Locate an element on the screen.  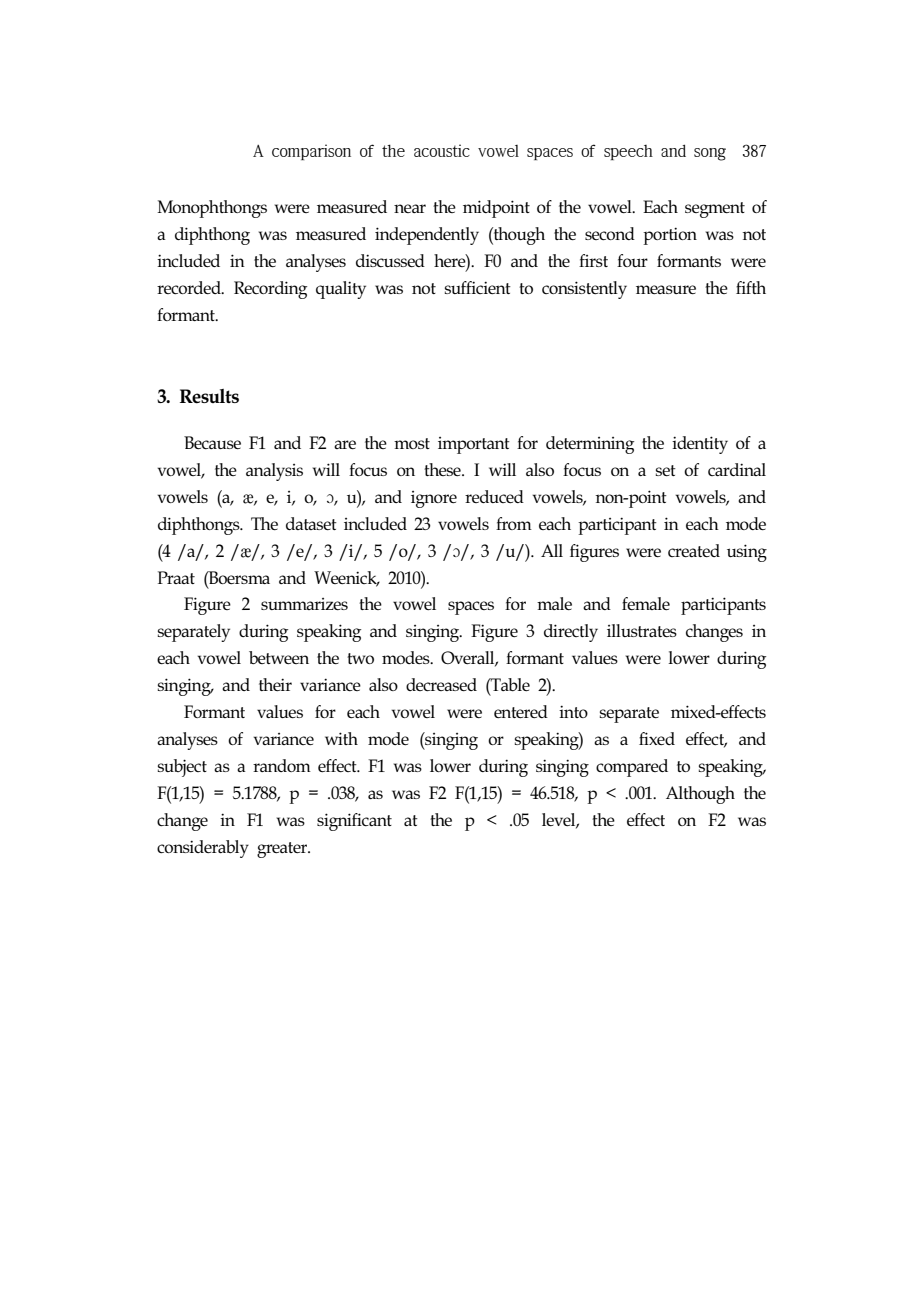
comparison is located at coordinates (311, 152).
